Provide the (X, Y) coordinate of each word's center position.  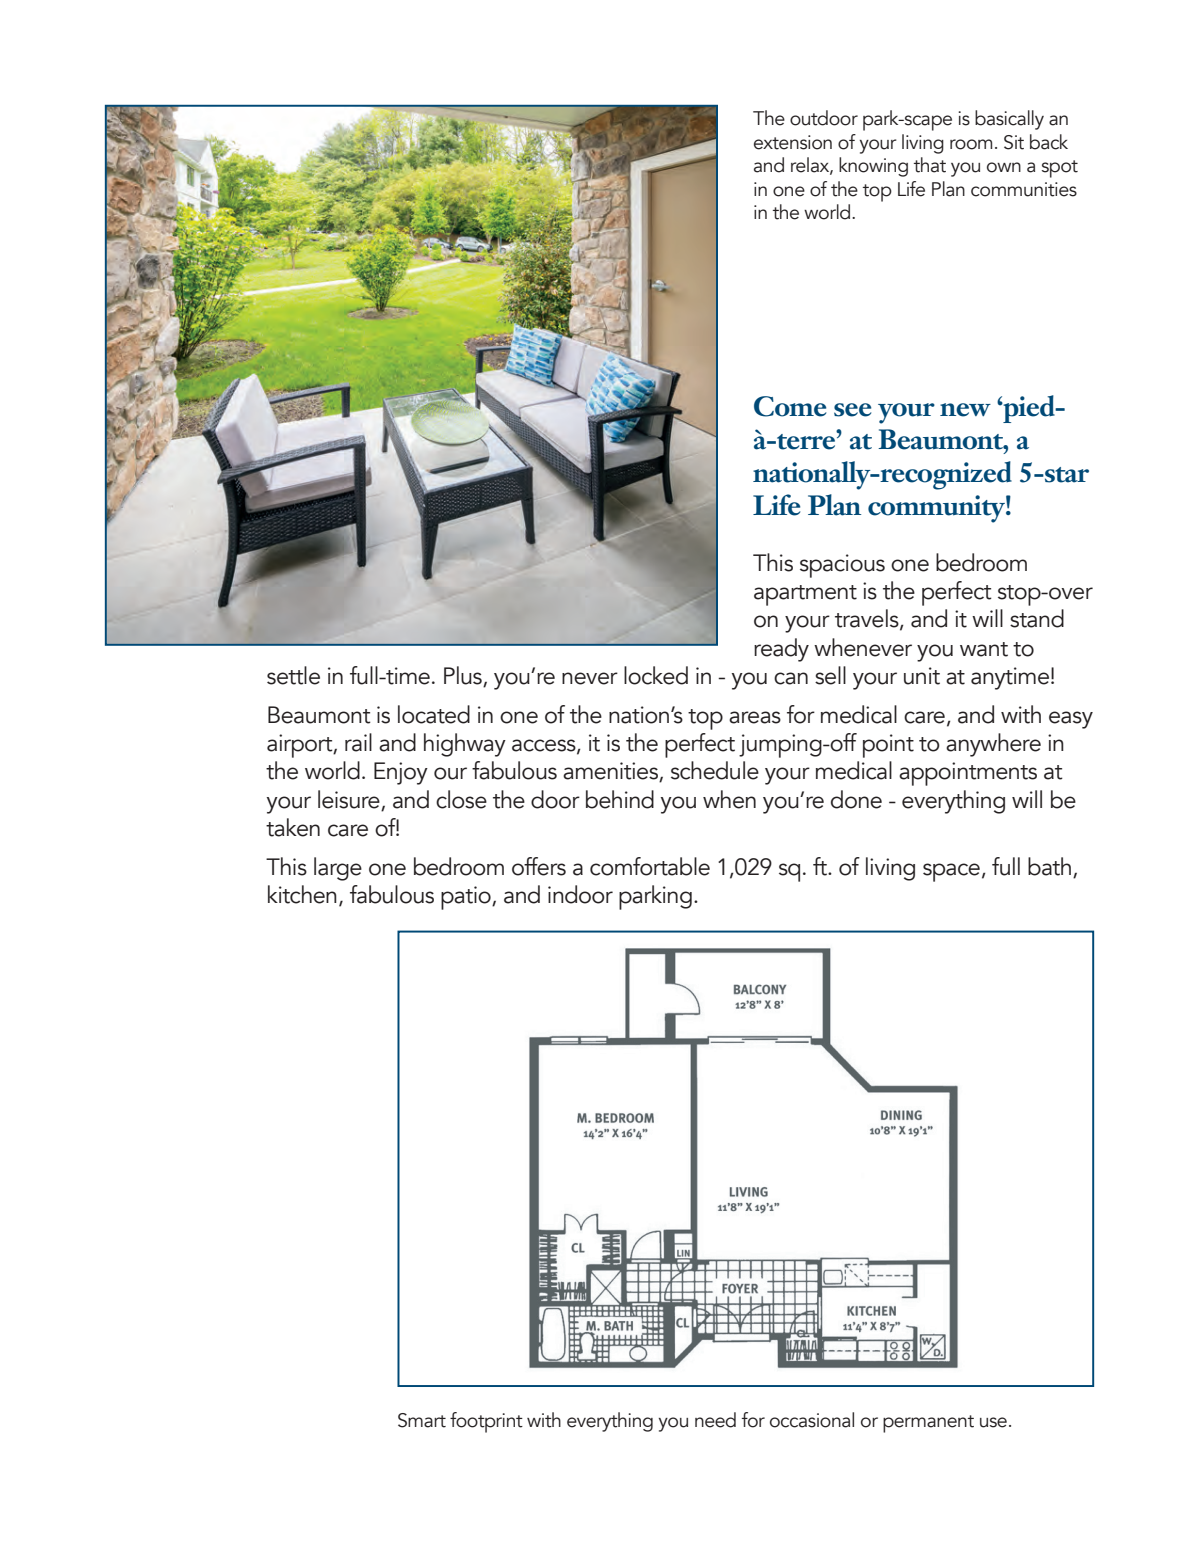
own (1004, 167)
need (715, 1420)
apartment (805, 595)
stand (1037, 618)
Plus (463, 675)
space (951, 872)
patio (467, 898)
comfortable (650, 866)
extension (793, 142)
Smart (422, 1420)
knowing (873, 167)
